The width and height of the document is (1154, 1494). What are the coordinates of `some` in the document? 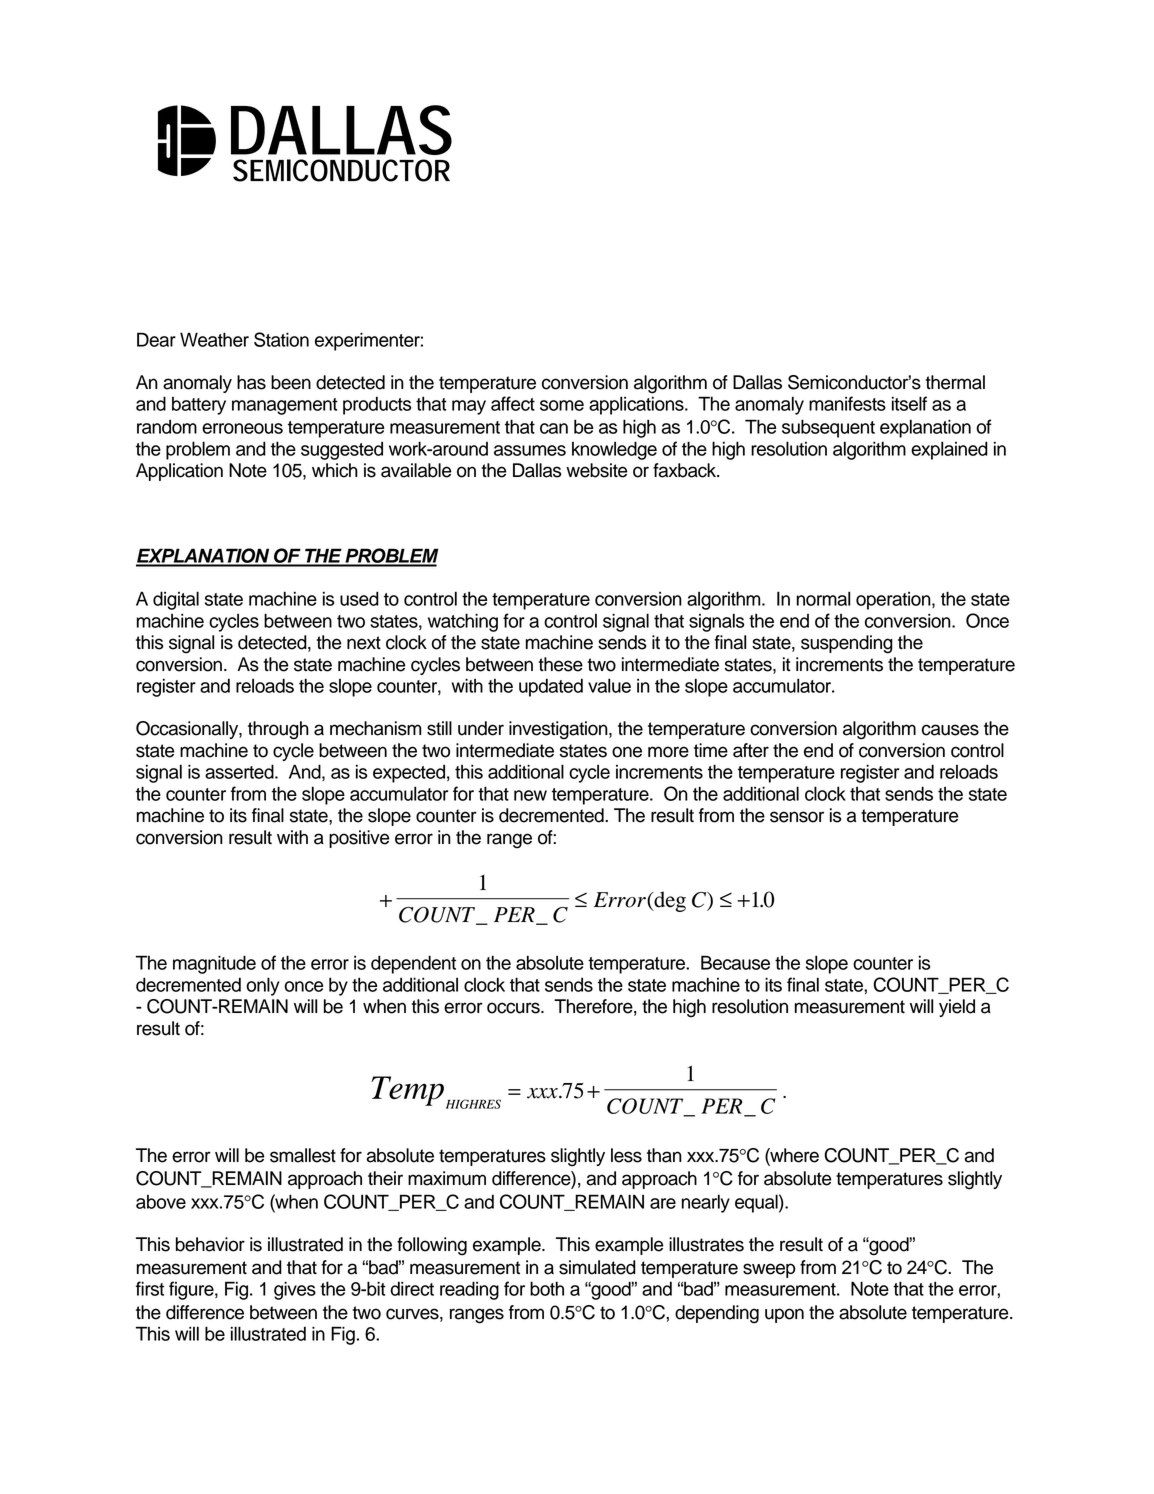 It's located at (562, 405).
